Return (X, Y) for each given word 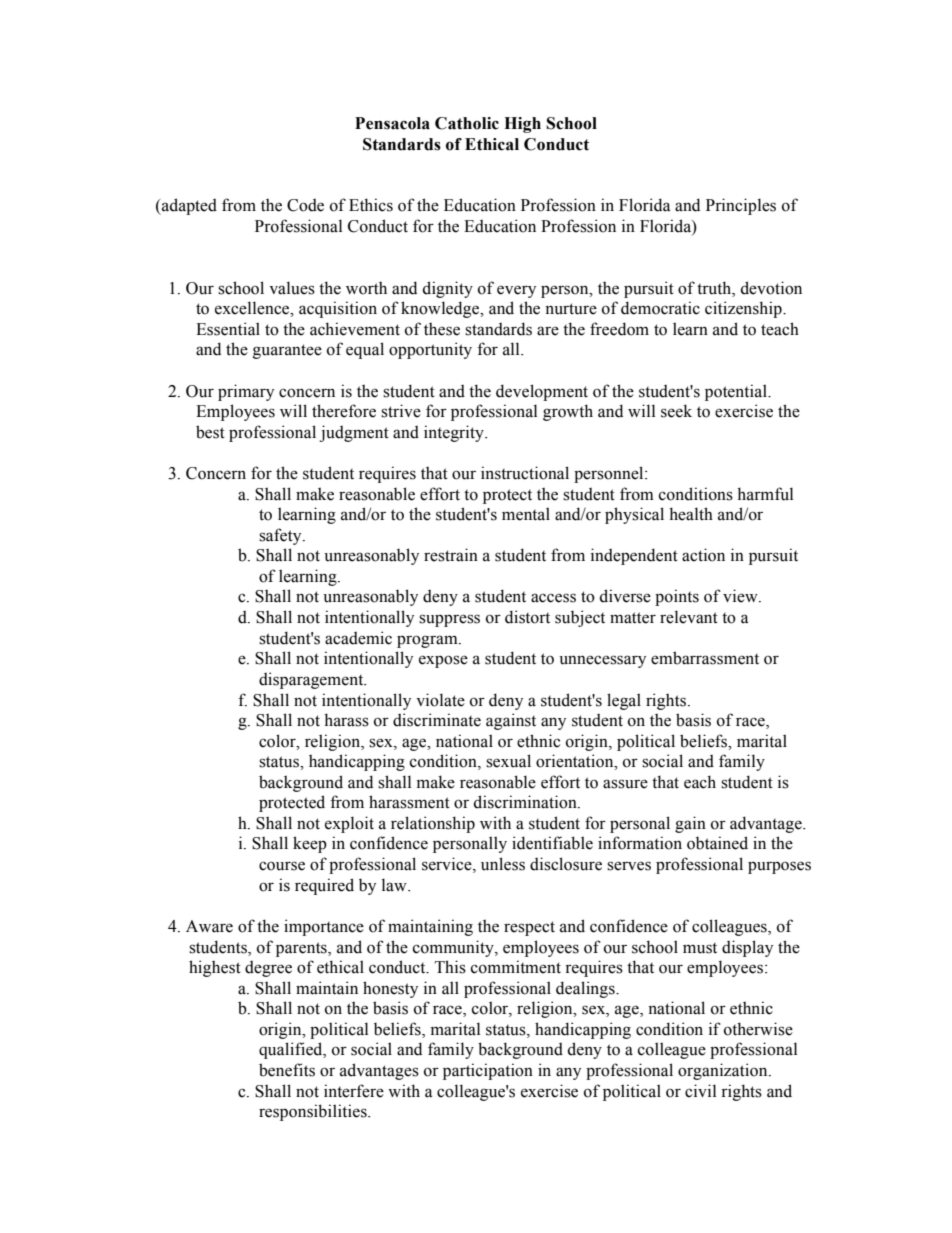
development (542, 392)
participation (488, 1071)
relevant (689, 617)
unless (503, 864)
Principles (741, 206)
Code (305, 205)
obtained (717, 843)
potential (737, 392)
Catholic (467, 123)
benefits (287, 1070)
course (282, 866)
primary (246, 392)
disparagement (312, 680)
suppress (449, 620)
